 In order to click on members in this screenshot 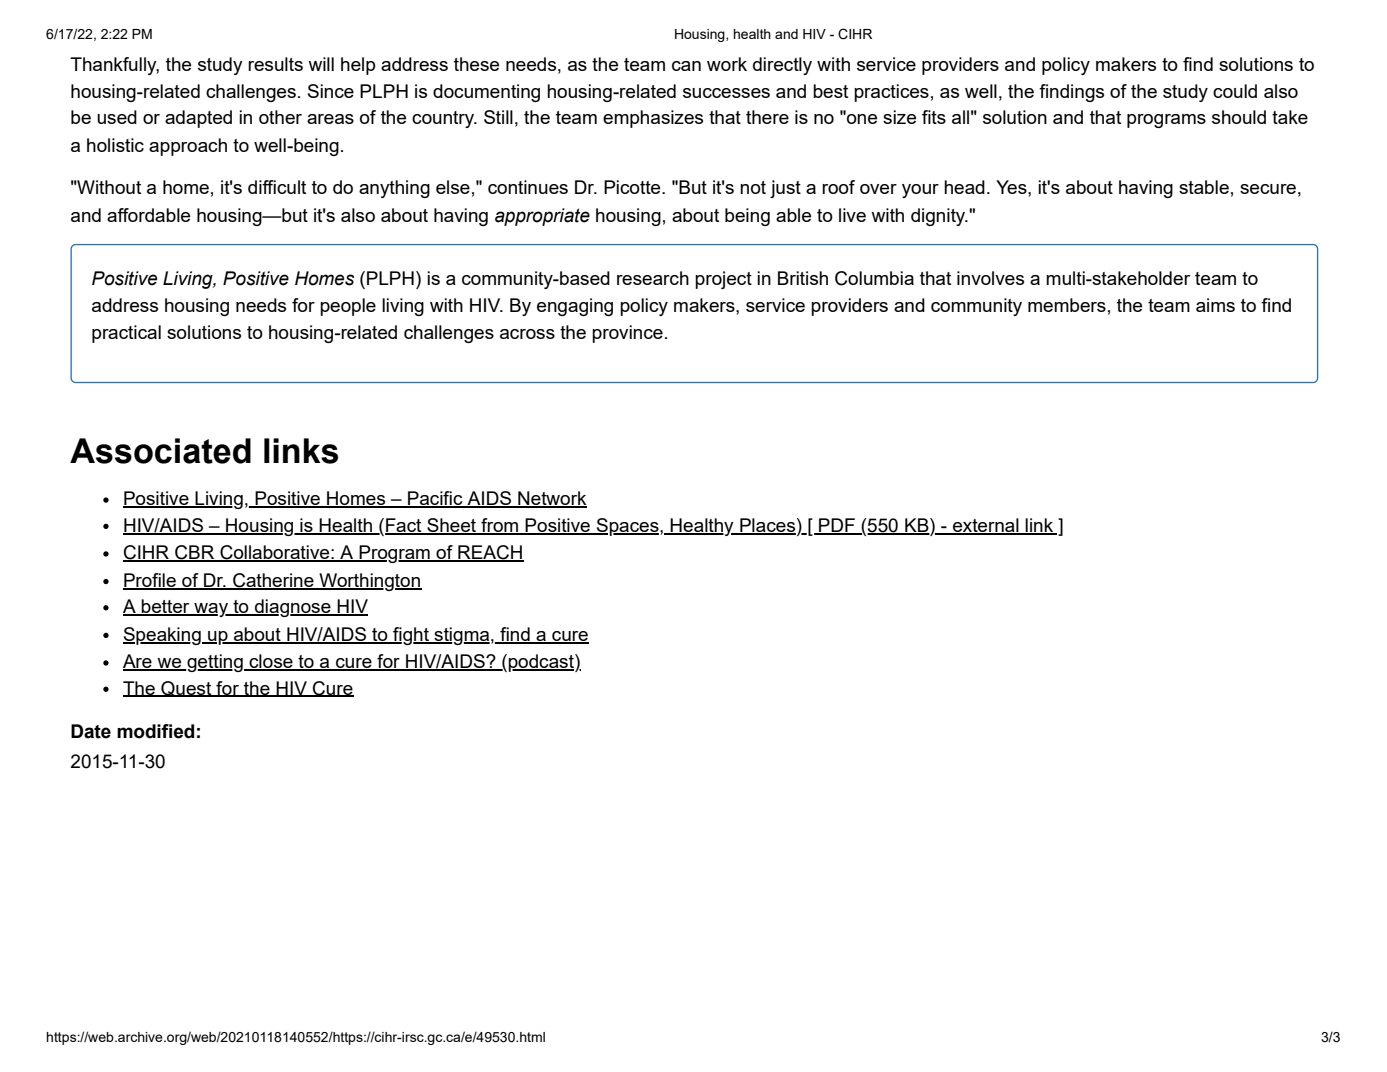, I will do `click(1067, 305)`.
